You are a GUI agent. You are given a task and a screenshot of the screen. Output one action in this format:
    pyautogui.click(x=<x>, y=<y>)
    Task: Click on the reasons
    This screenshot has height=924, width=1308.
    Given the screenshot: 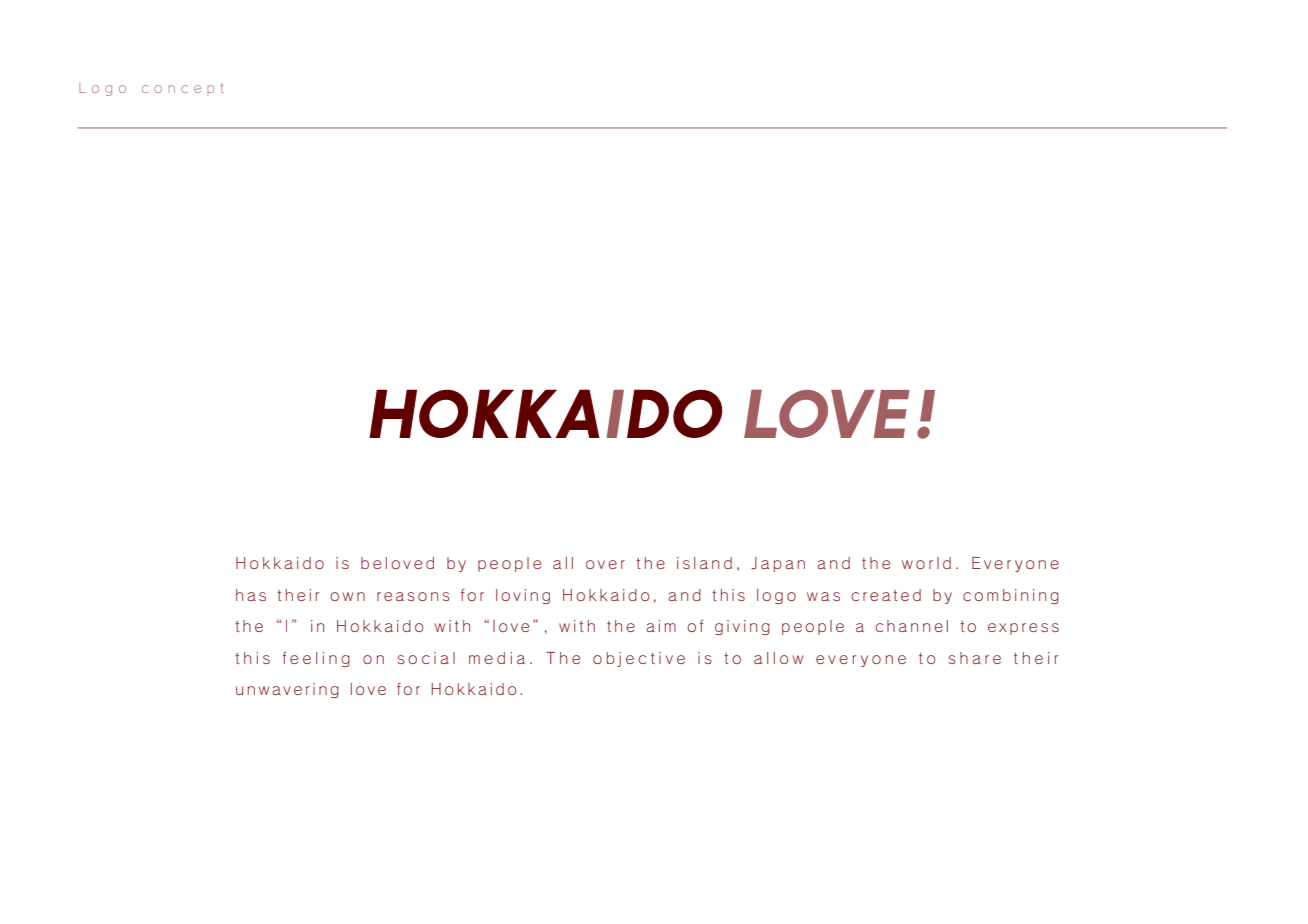 What is the action you would take?
    pyautogui.click(x=413, y=596)
